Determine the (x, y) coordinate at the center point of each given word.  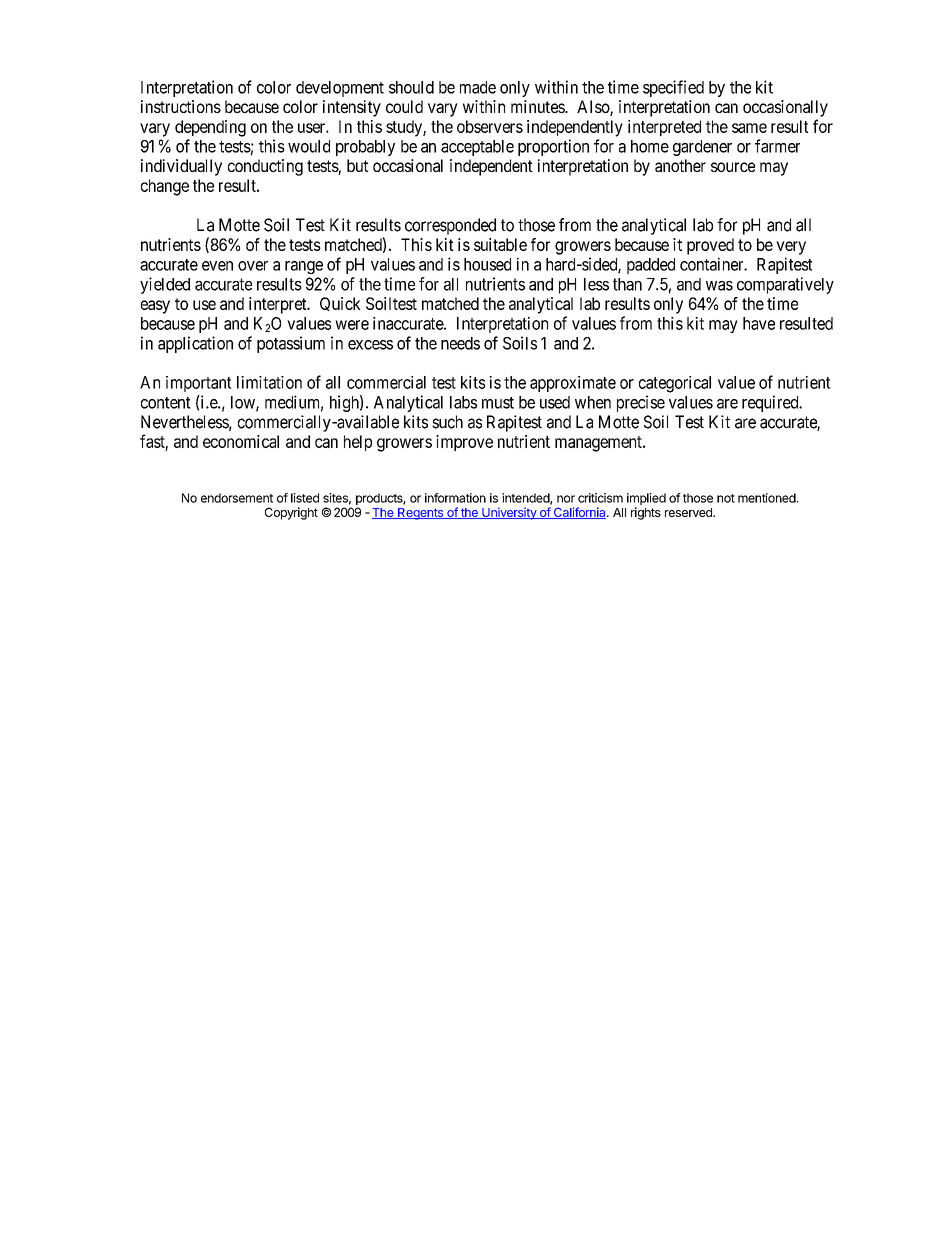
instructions (181, 106)
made (478, 87)
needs (460, 343)
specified (673, 88)
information (455, 498)
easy (155, 307)
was (719, 286)
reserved (689, 512)
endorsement (237, 498)
